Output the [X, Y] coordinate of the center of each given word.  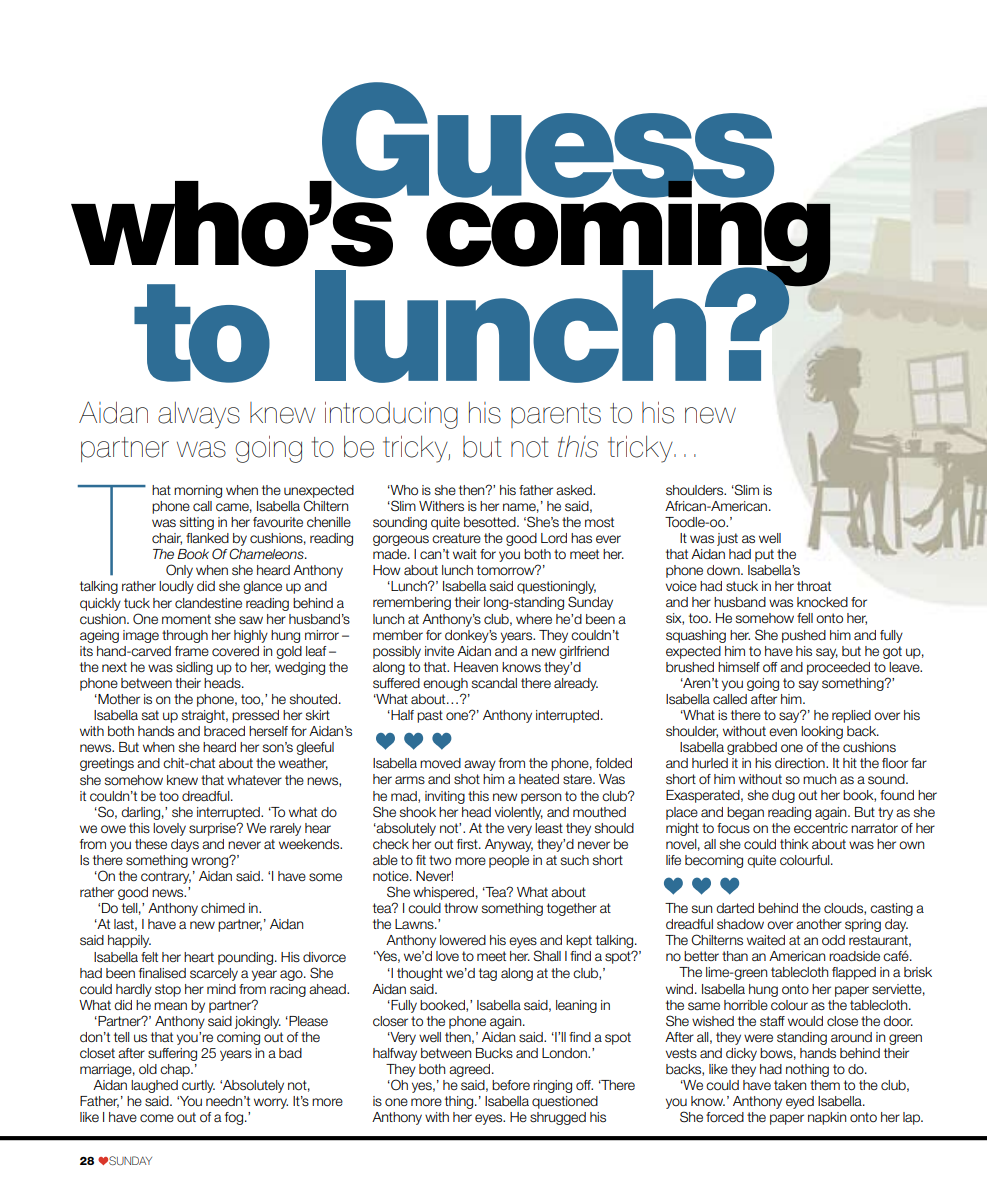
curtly [198, 1086]
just [727, 539]
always [199, 415]
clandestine [208, 603]
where [534, 619]
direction [801, 763]
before [511, 1085]
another [819, 924]
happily [129, 941]
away [480, 765]
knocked [822, 602]
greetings [107, 764]
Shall [547, 955]
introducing [391, 415]
